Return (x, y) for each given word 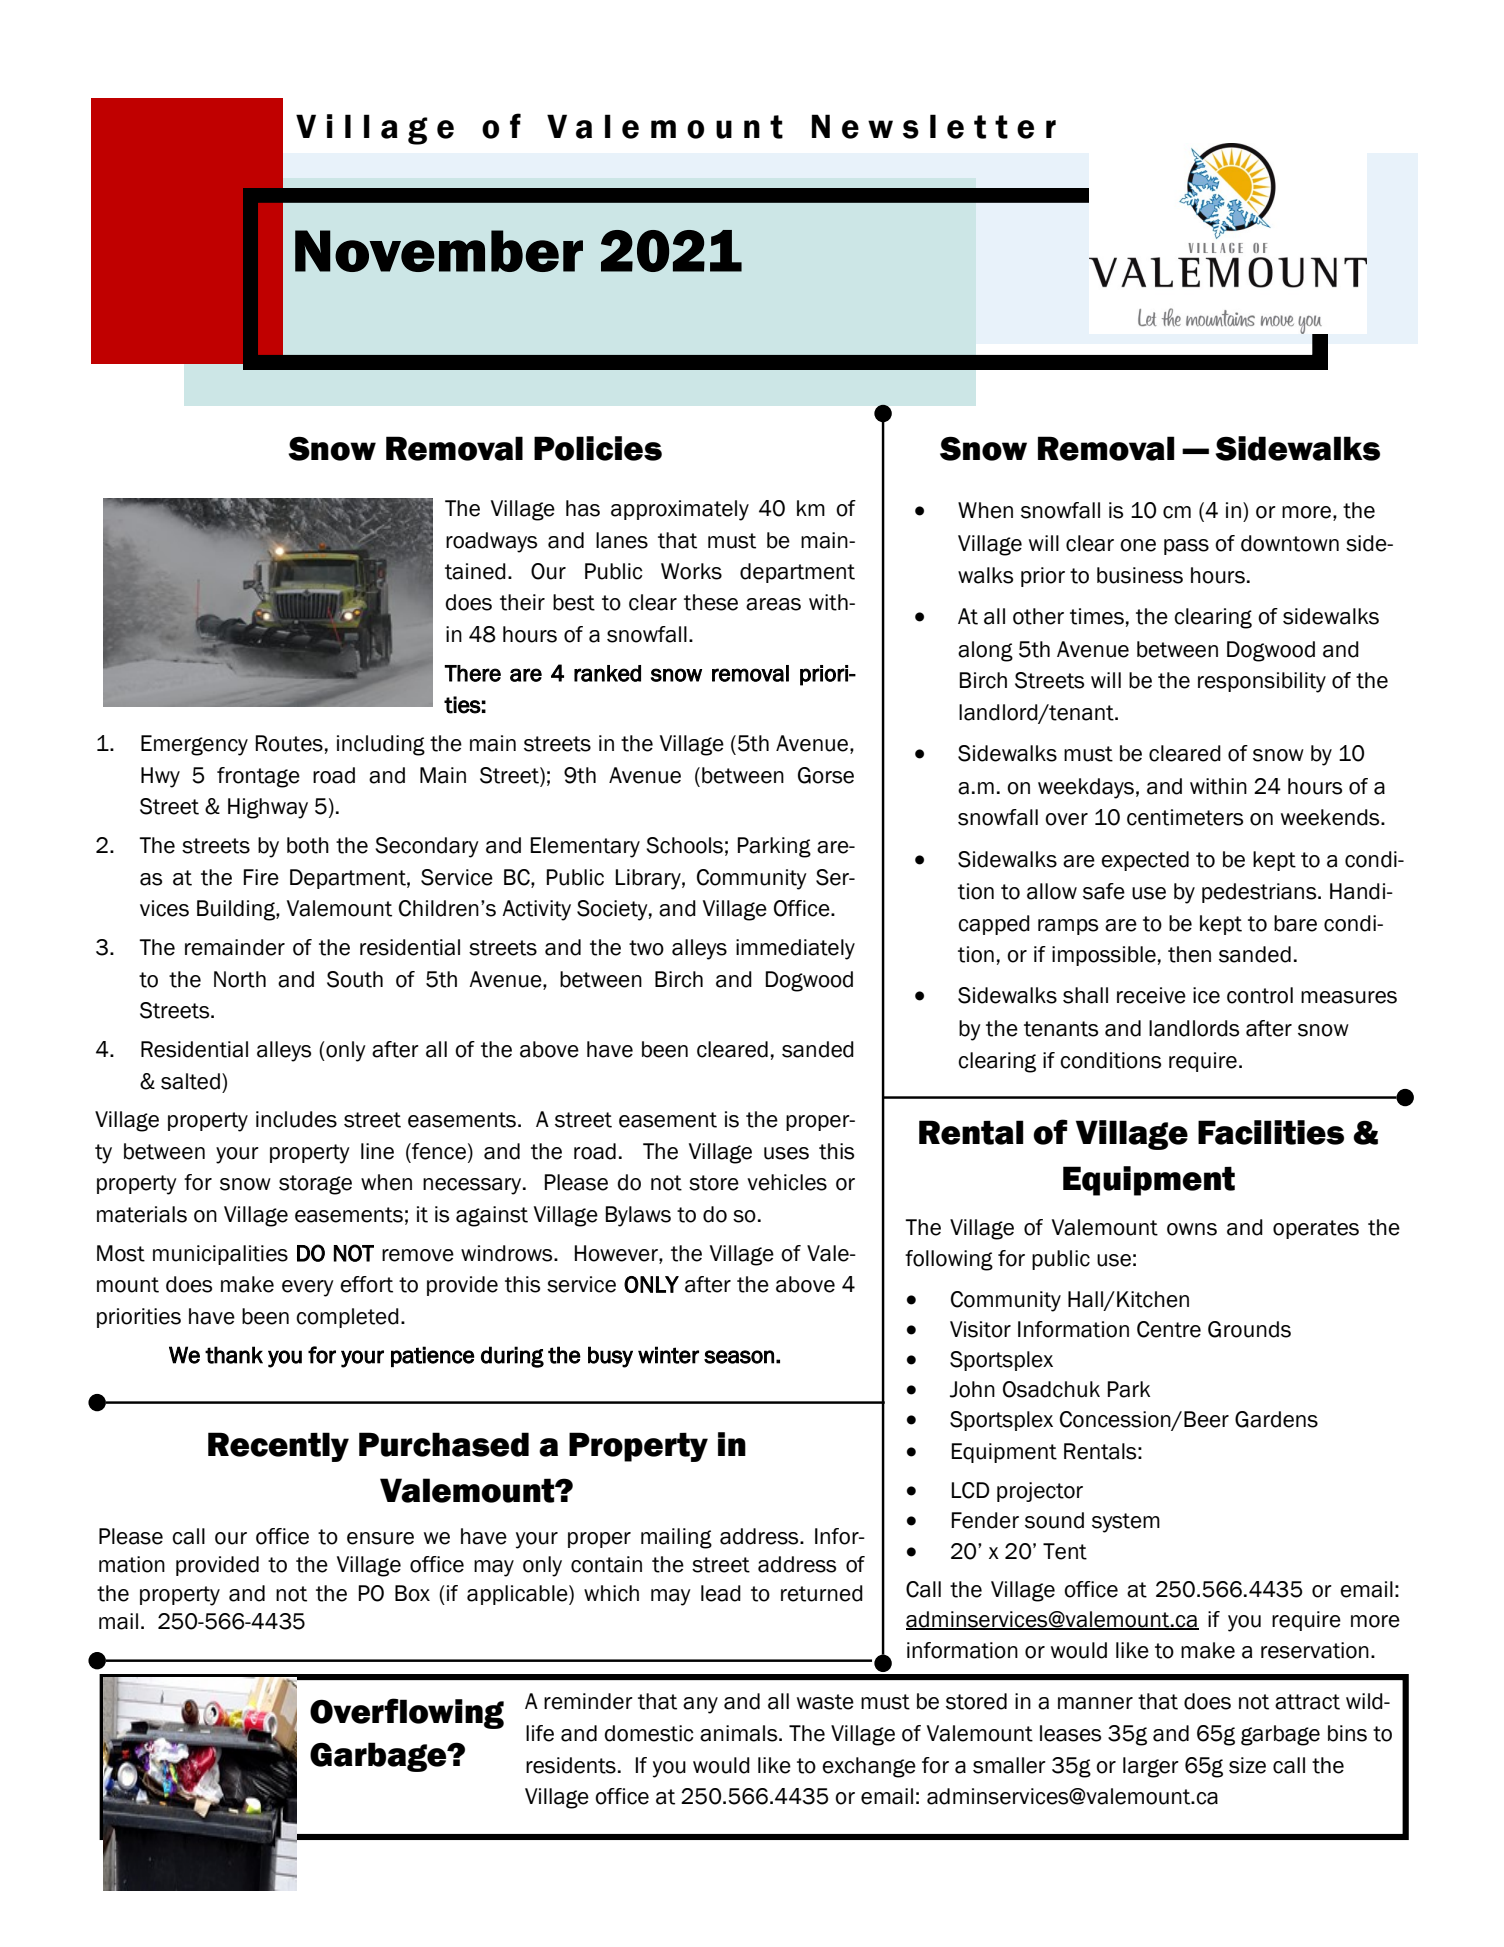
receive (1151, 995)
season (739, 1357)
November (439, 251)
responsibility (1262, 682)
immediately (795, 949)
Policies (598, 448)
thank (234, 1355)
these (711, 602)
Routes (289, 743)
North (240, 979)
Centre (1169, 1329)
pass (1186, 547)
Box (412, 1593)
